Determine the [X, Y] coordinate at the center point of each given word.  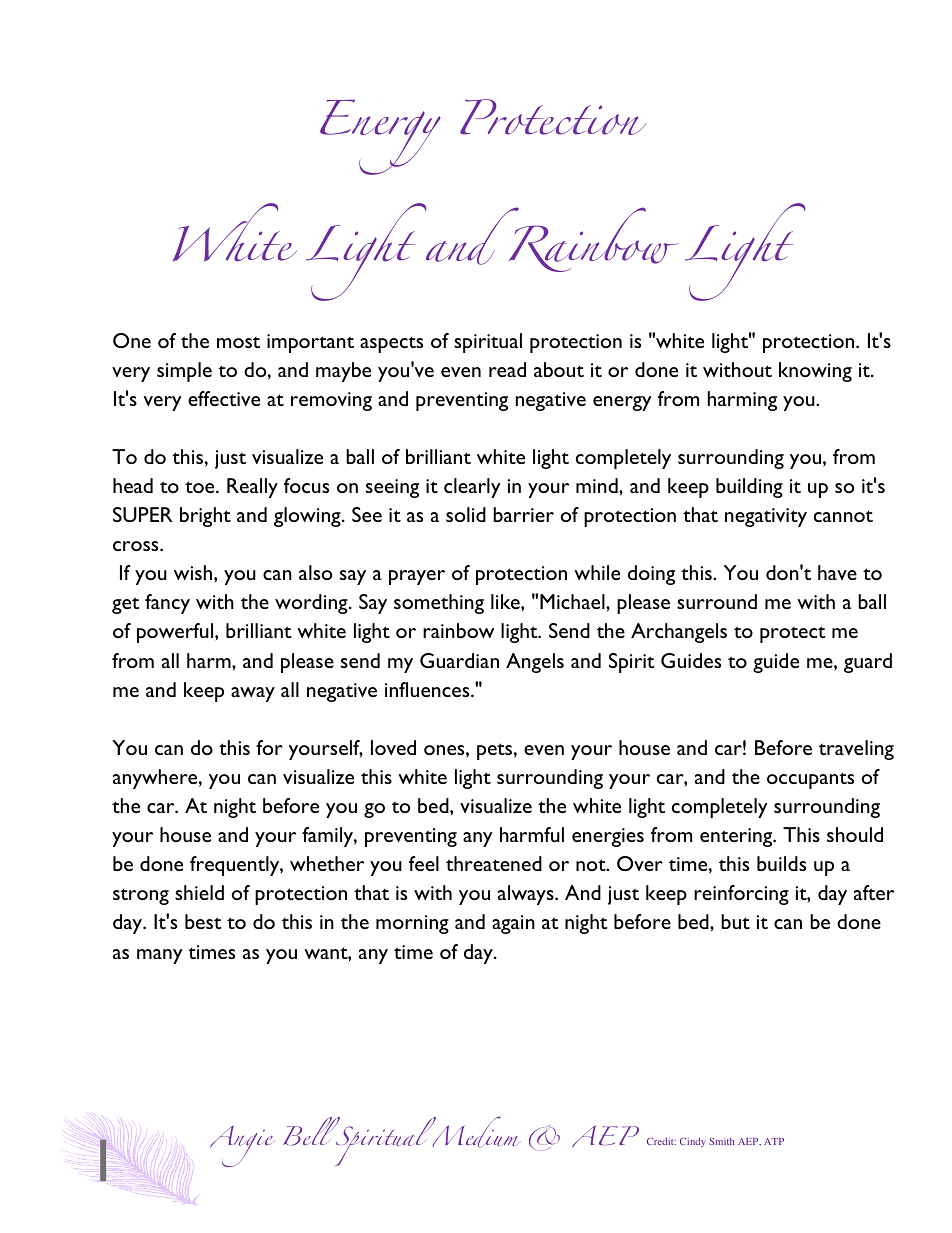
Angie [241, 1146]
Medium [475, 1132]
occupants [810, 780]
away [253, 694]
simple [184, 372]
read [507, 369]
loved [393, 747]
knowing [815, 372]
